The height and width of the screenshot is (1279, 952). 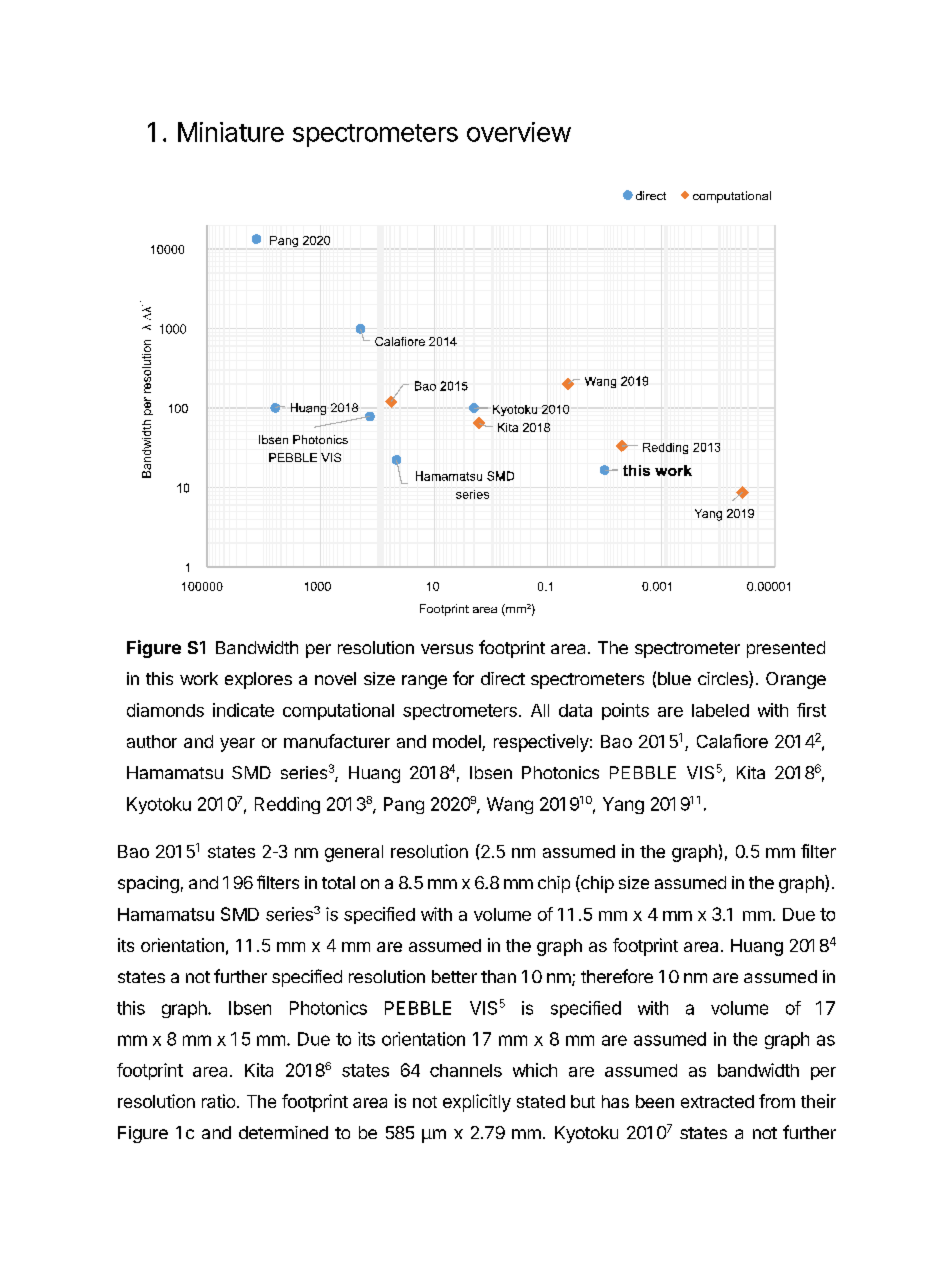 I want to click on overview, so click(x=519, y=132).
